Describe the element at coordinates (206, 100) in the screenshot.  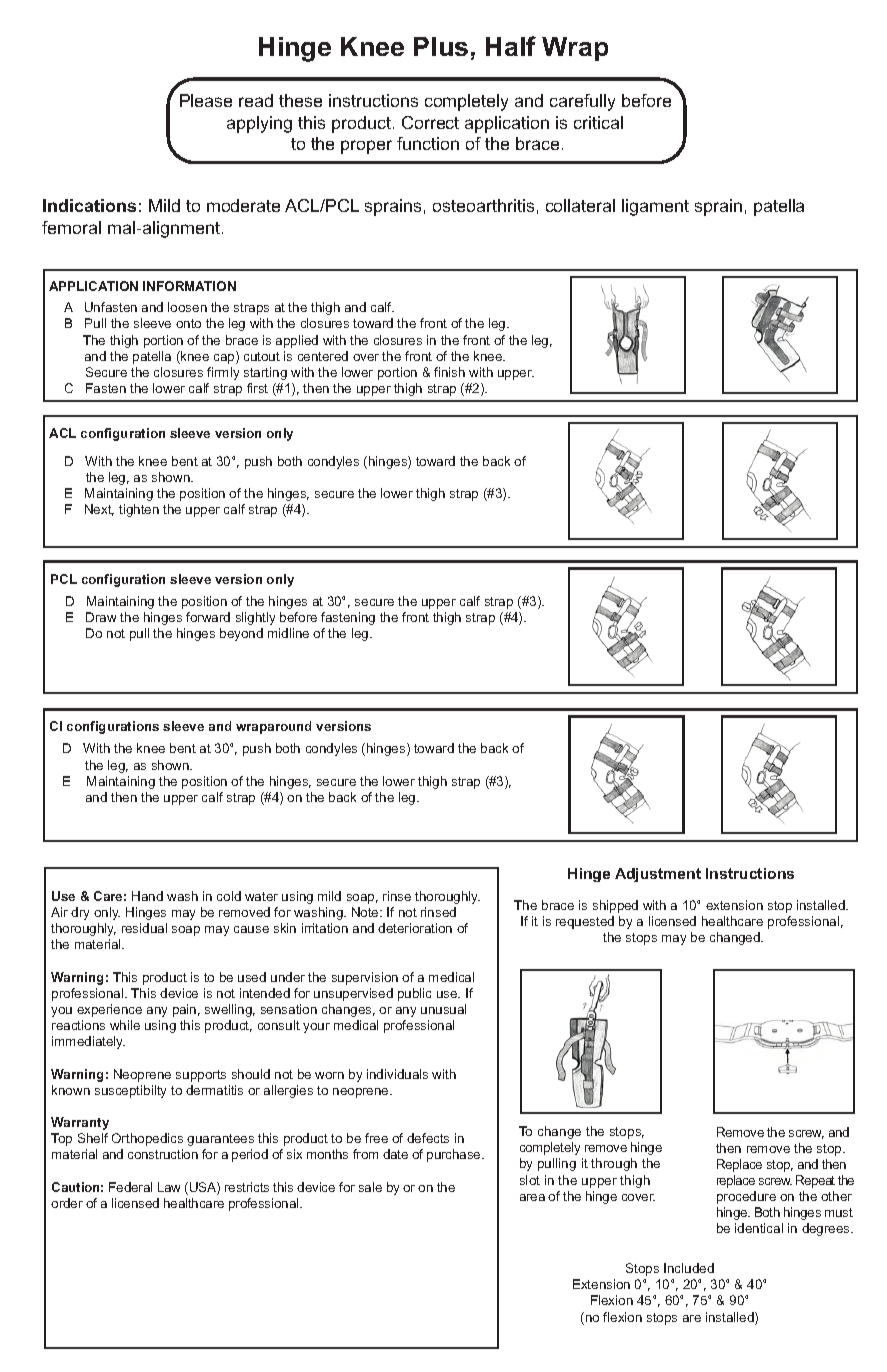
I see `Please` at that location.
